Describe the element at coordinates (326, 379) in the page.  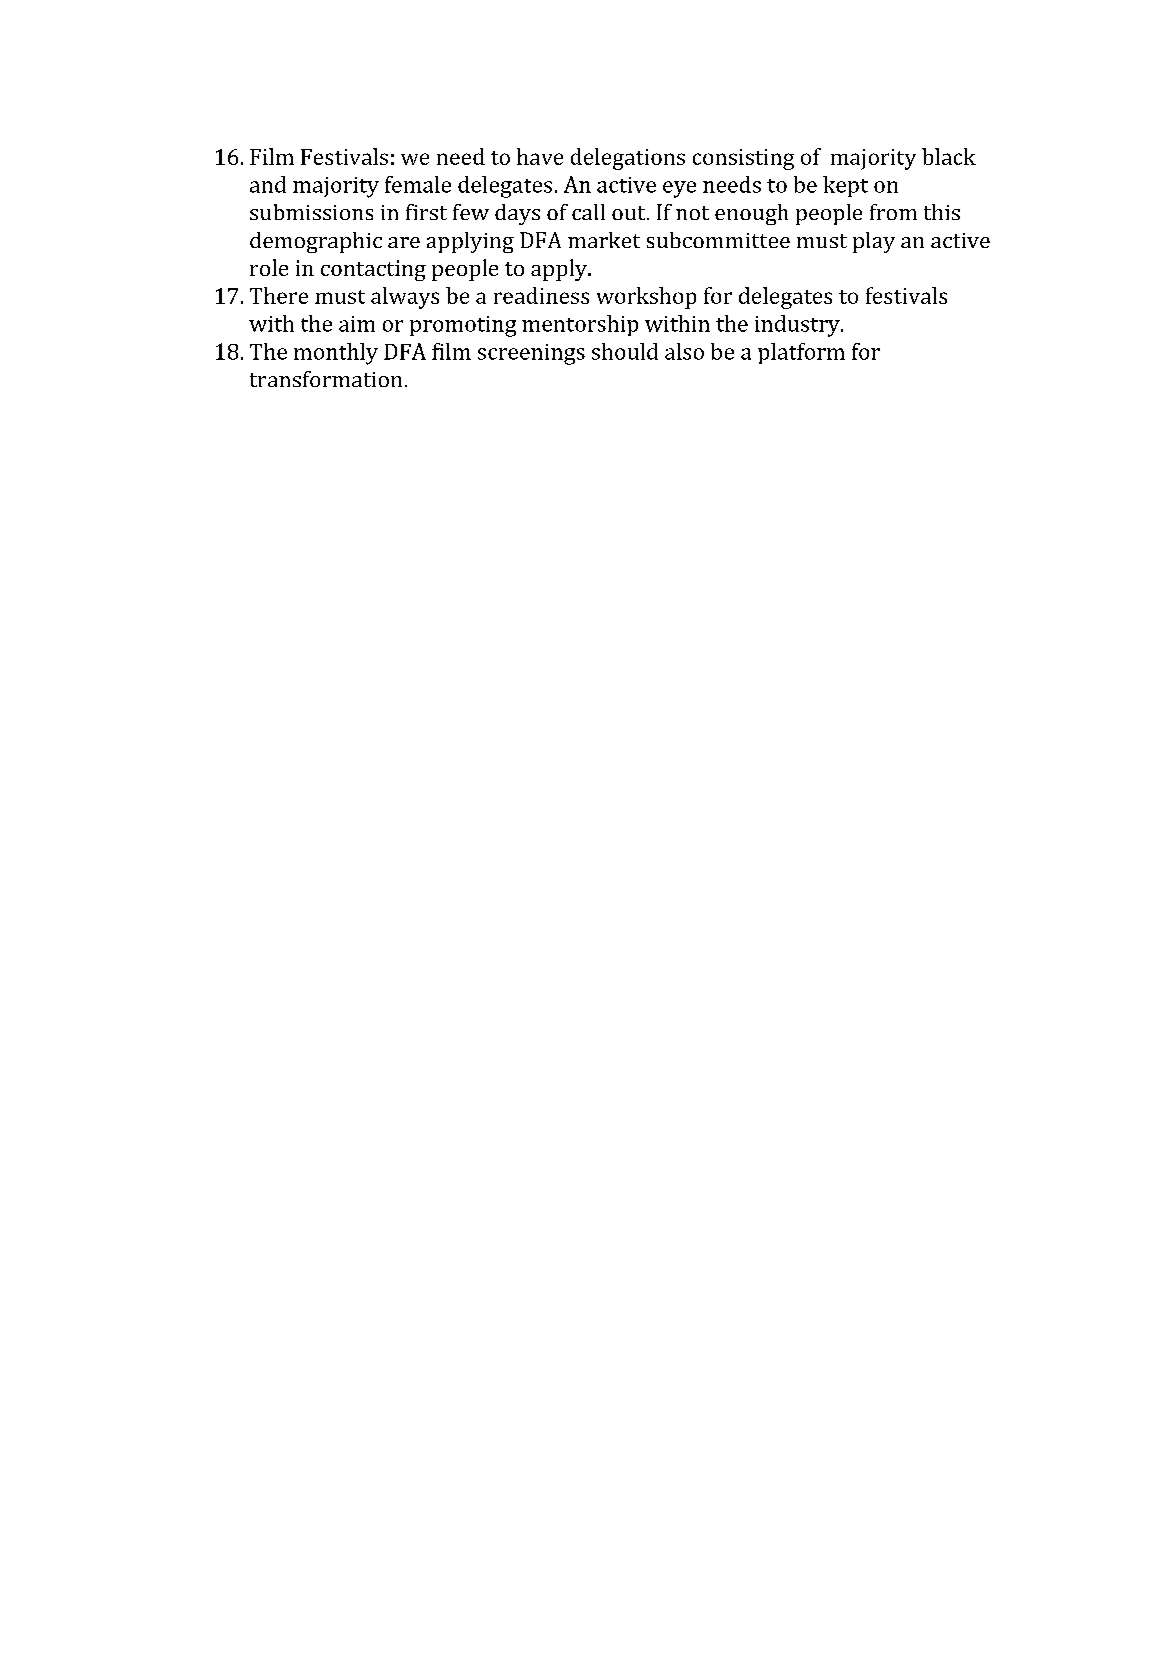
I see `transformation` at that location.
